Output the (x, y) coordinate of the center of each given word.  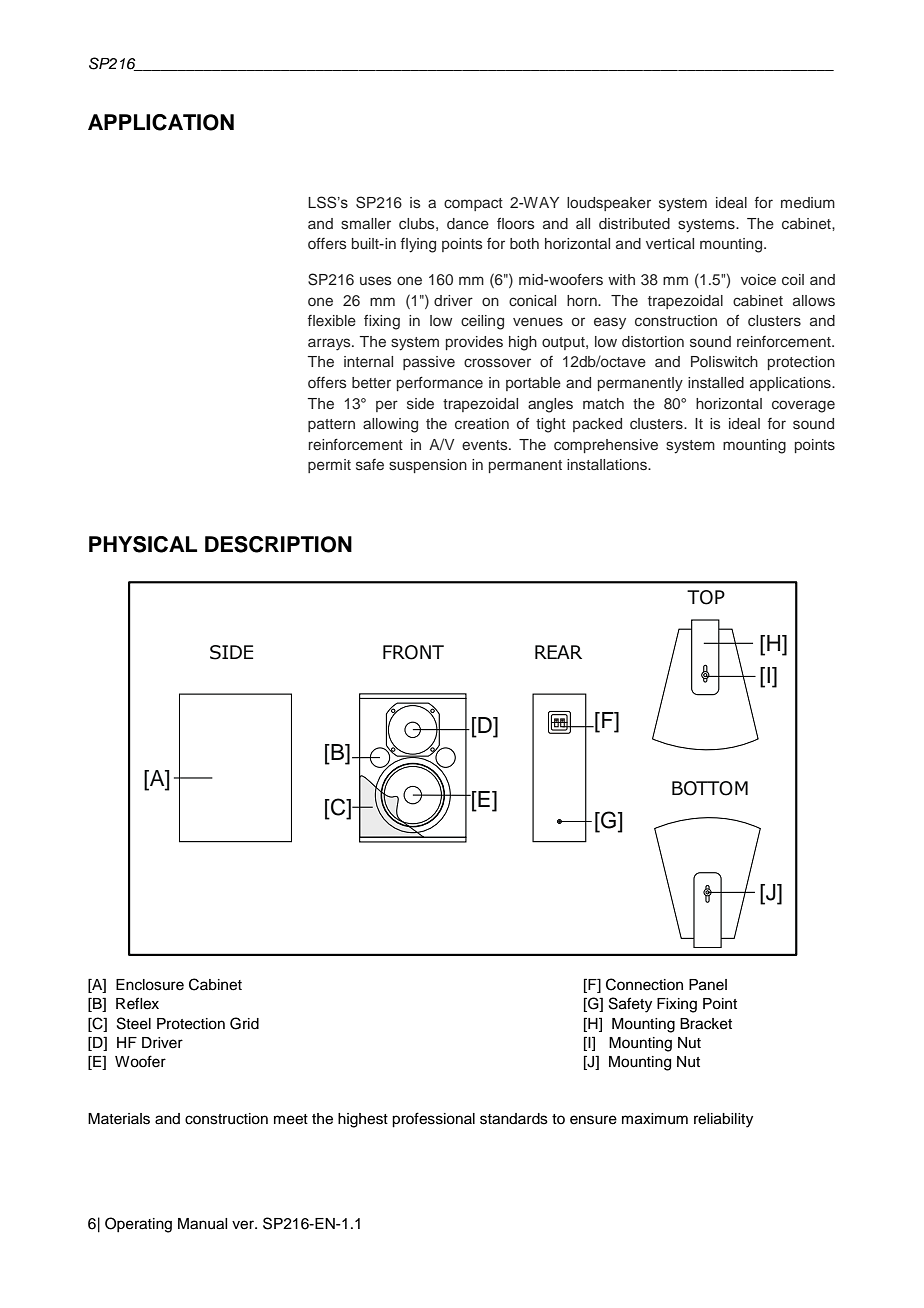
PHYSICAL (143, 544)
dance (468, 223)
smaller (366, 223)
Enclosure (150, 985)
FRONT (413, 652)
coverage (803, 406)
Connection (644, 984)
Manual (202, 1224)
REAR (558, 652)
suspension (428, 466)
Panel (708, 985)
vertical (670, 243)
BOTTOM (710, 788)
